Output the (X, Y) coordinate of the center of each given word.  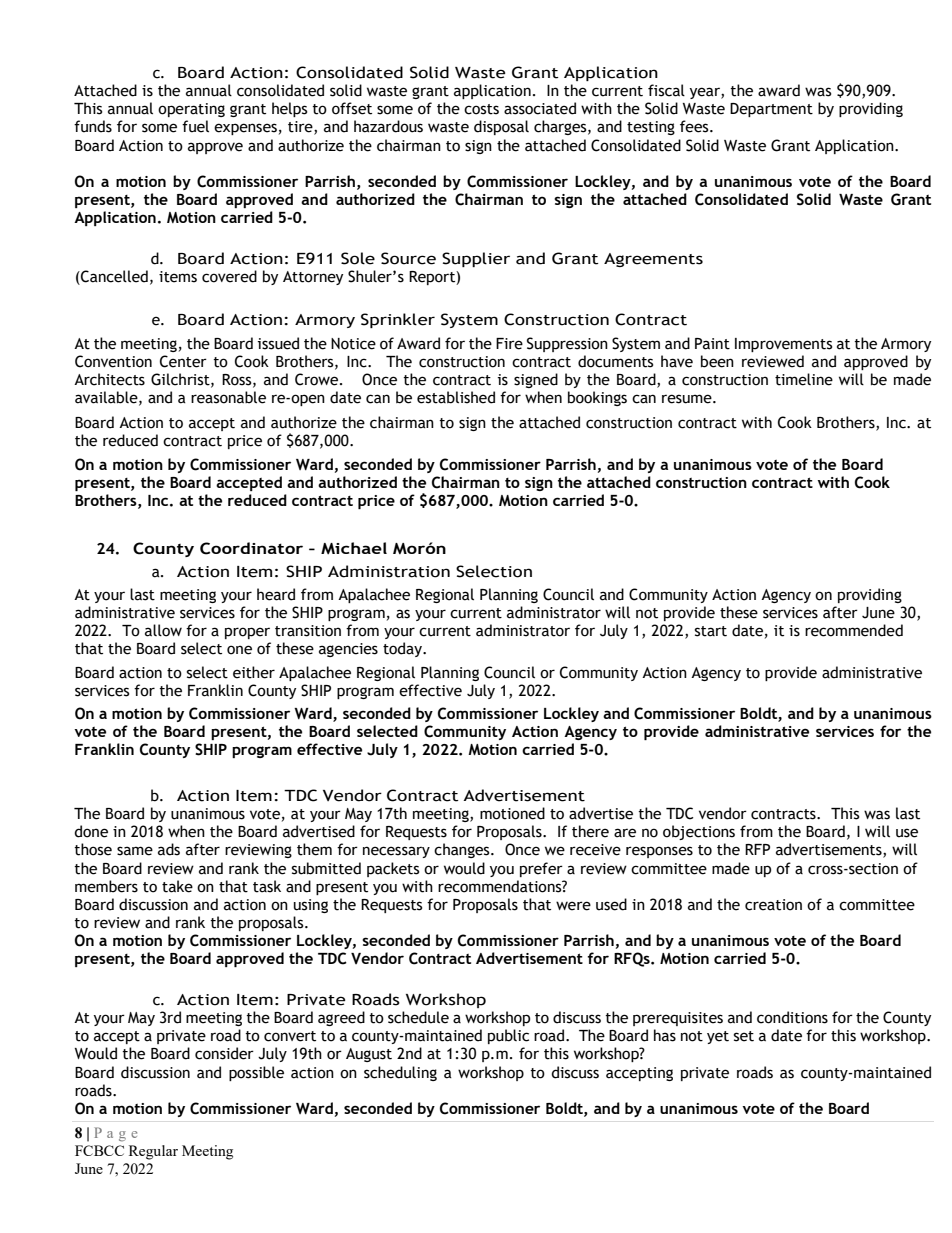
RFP (757, 849)
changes (463, 850)
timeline (804, 379)
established (456, 397)
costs (481, 109)
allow (163, 630)
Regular (153, 1152)
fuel (195, 126)
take (177, 886)
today (403, 649)
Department (771, 110)
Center (183, 361)
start (711, 631)
